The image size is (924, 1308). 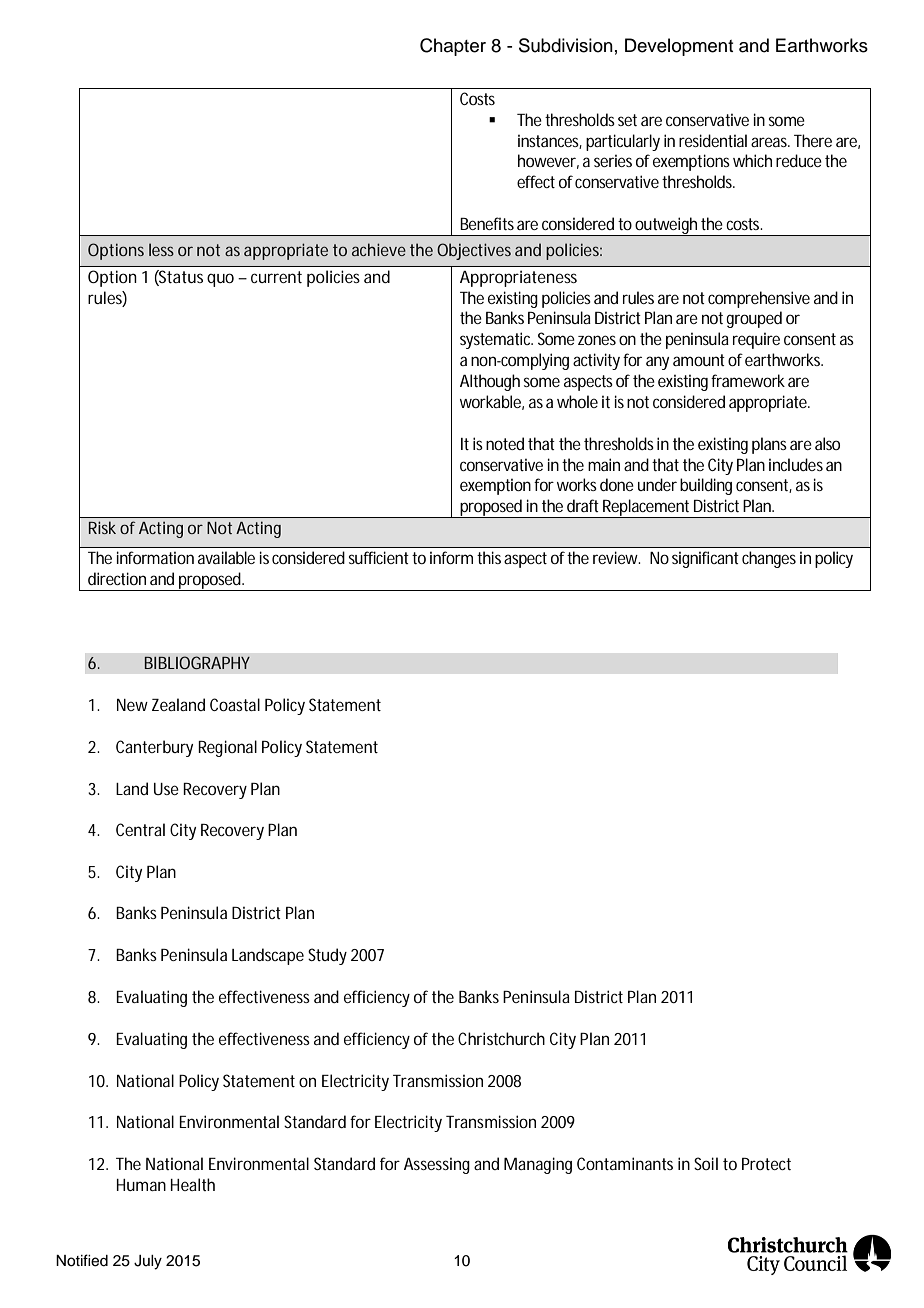 What do you see at coordinates (161, 249) in the image?
I see `less` at bounding box center [161, 249].
